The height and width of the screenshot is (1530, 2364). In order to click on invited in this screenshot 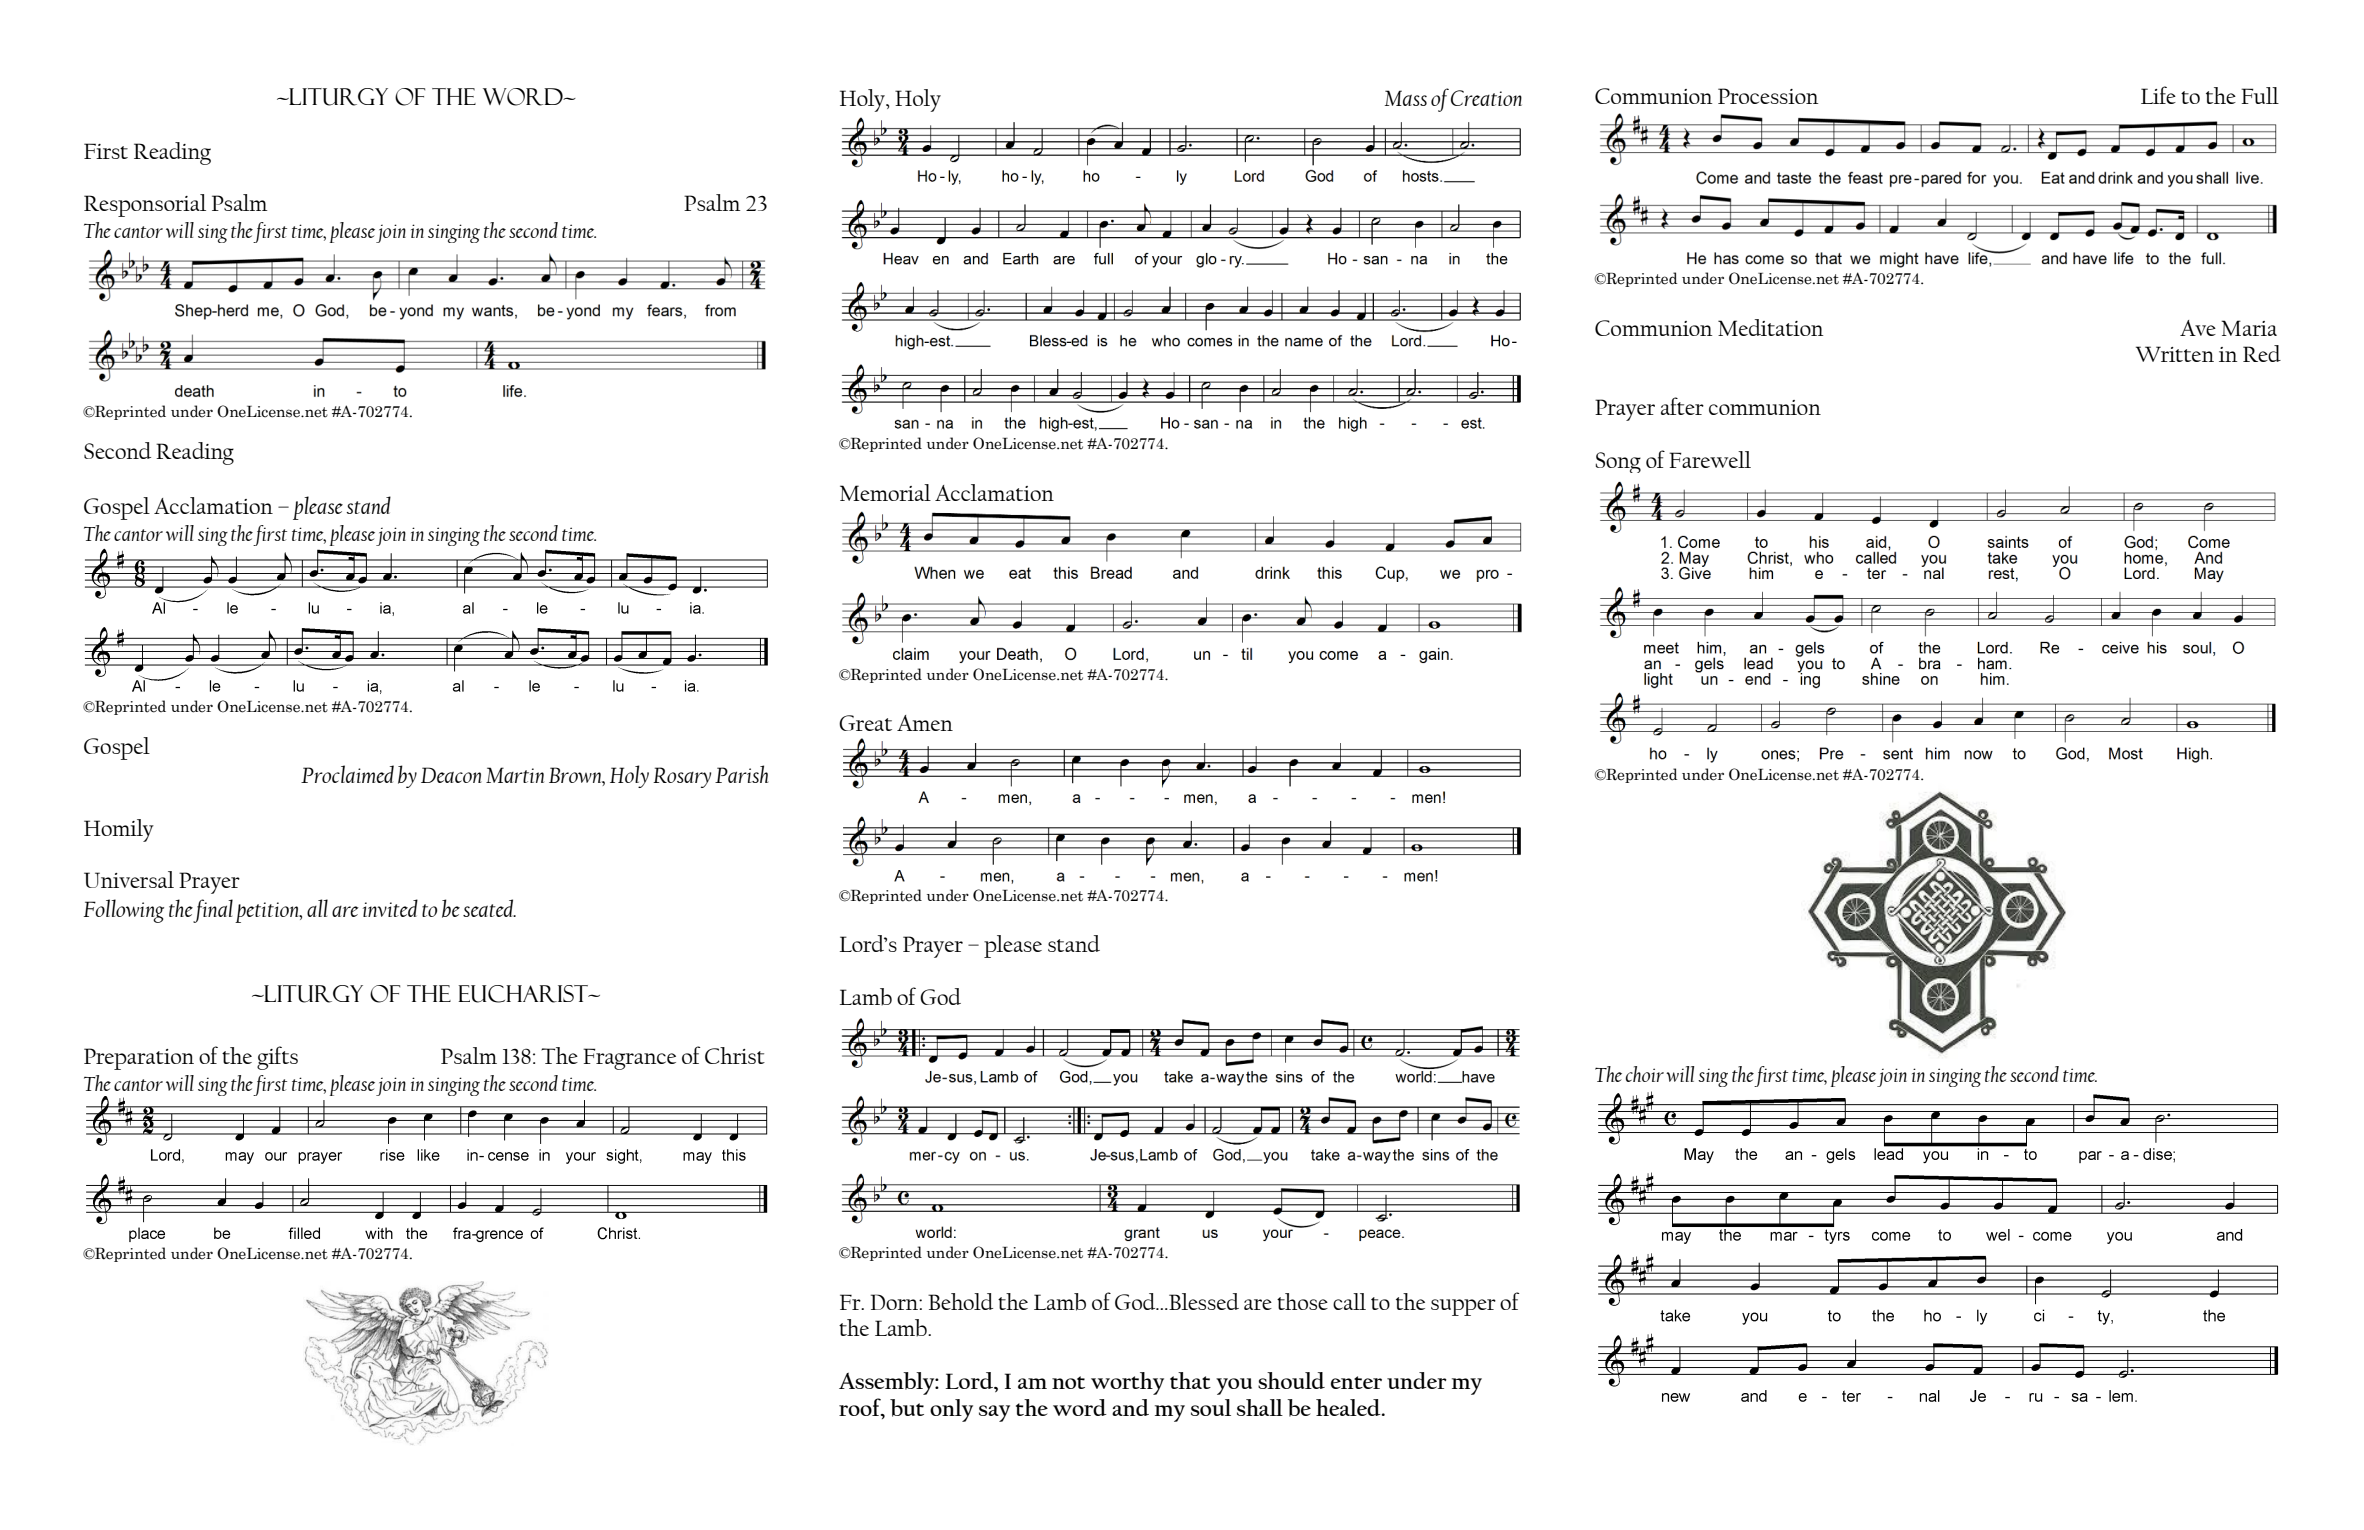, I will do `click(390, 908)`.
